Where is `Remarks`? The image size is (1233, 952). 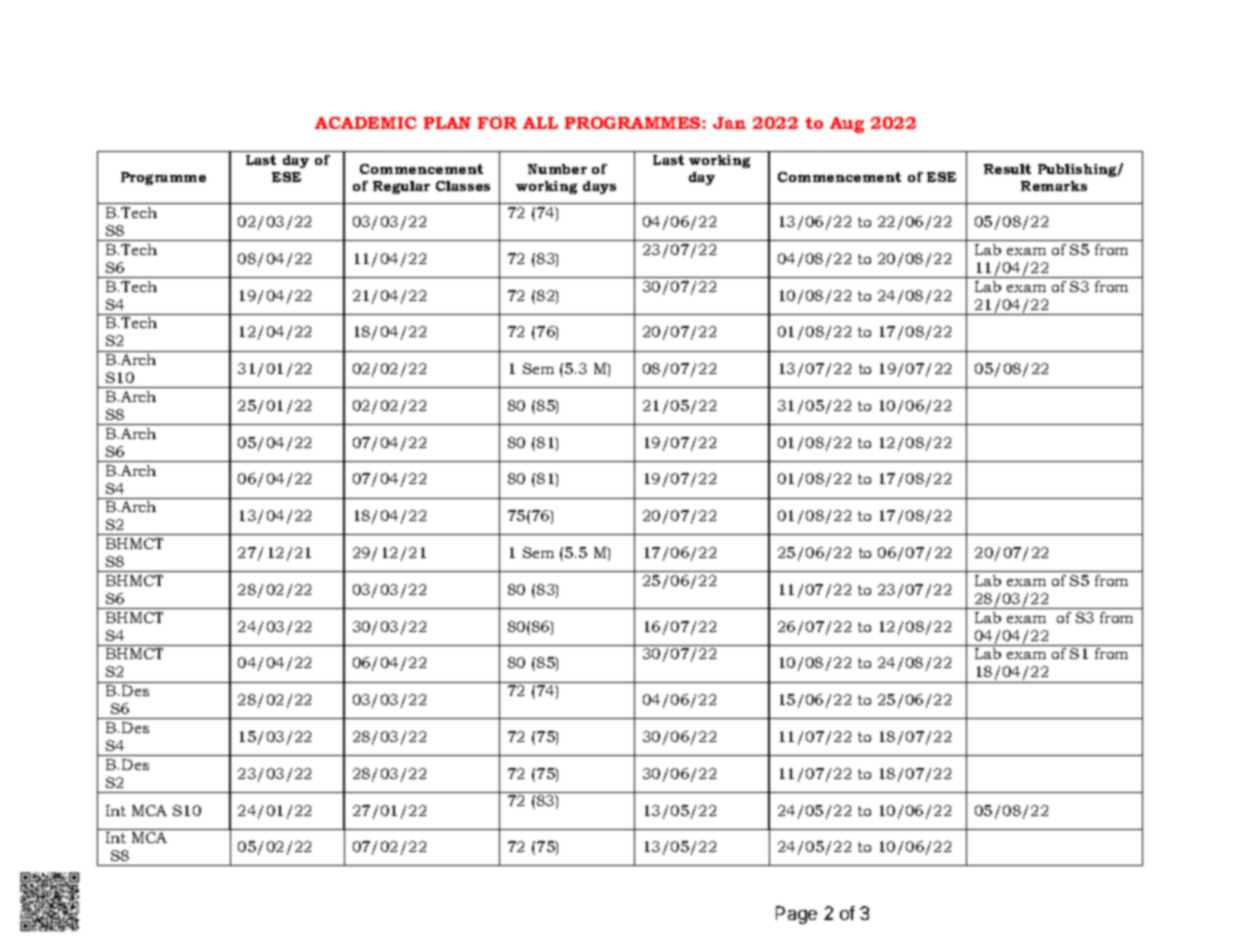
Remarks is located at coordinates (1054, 186).
